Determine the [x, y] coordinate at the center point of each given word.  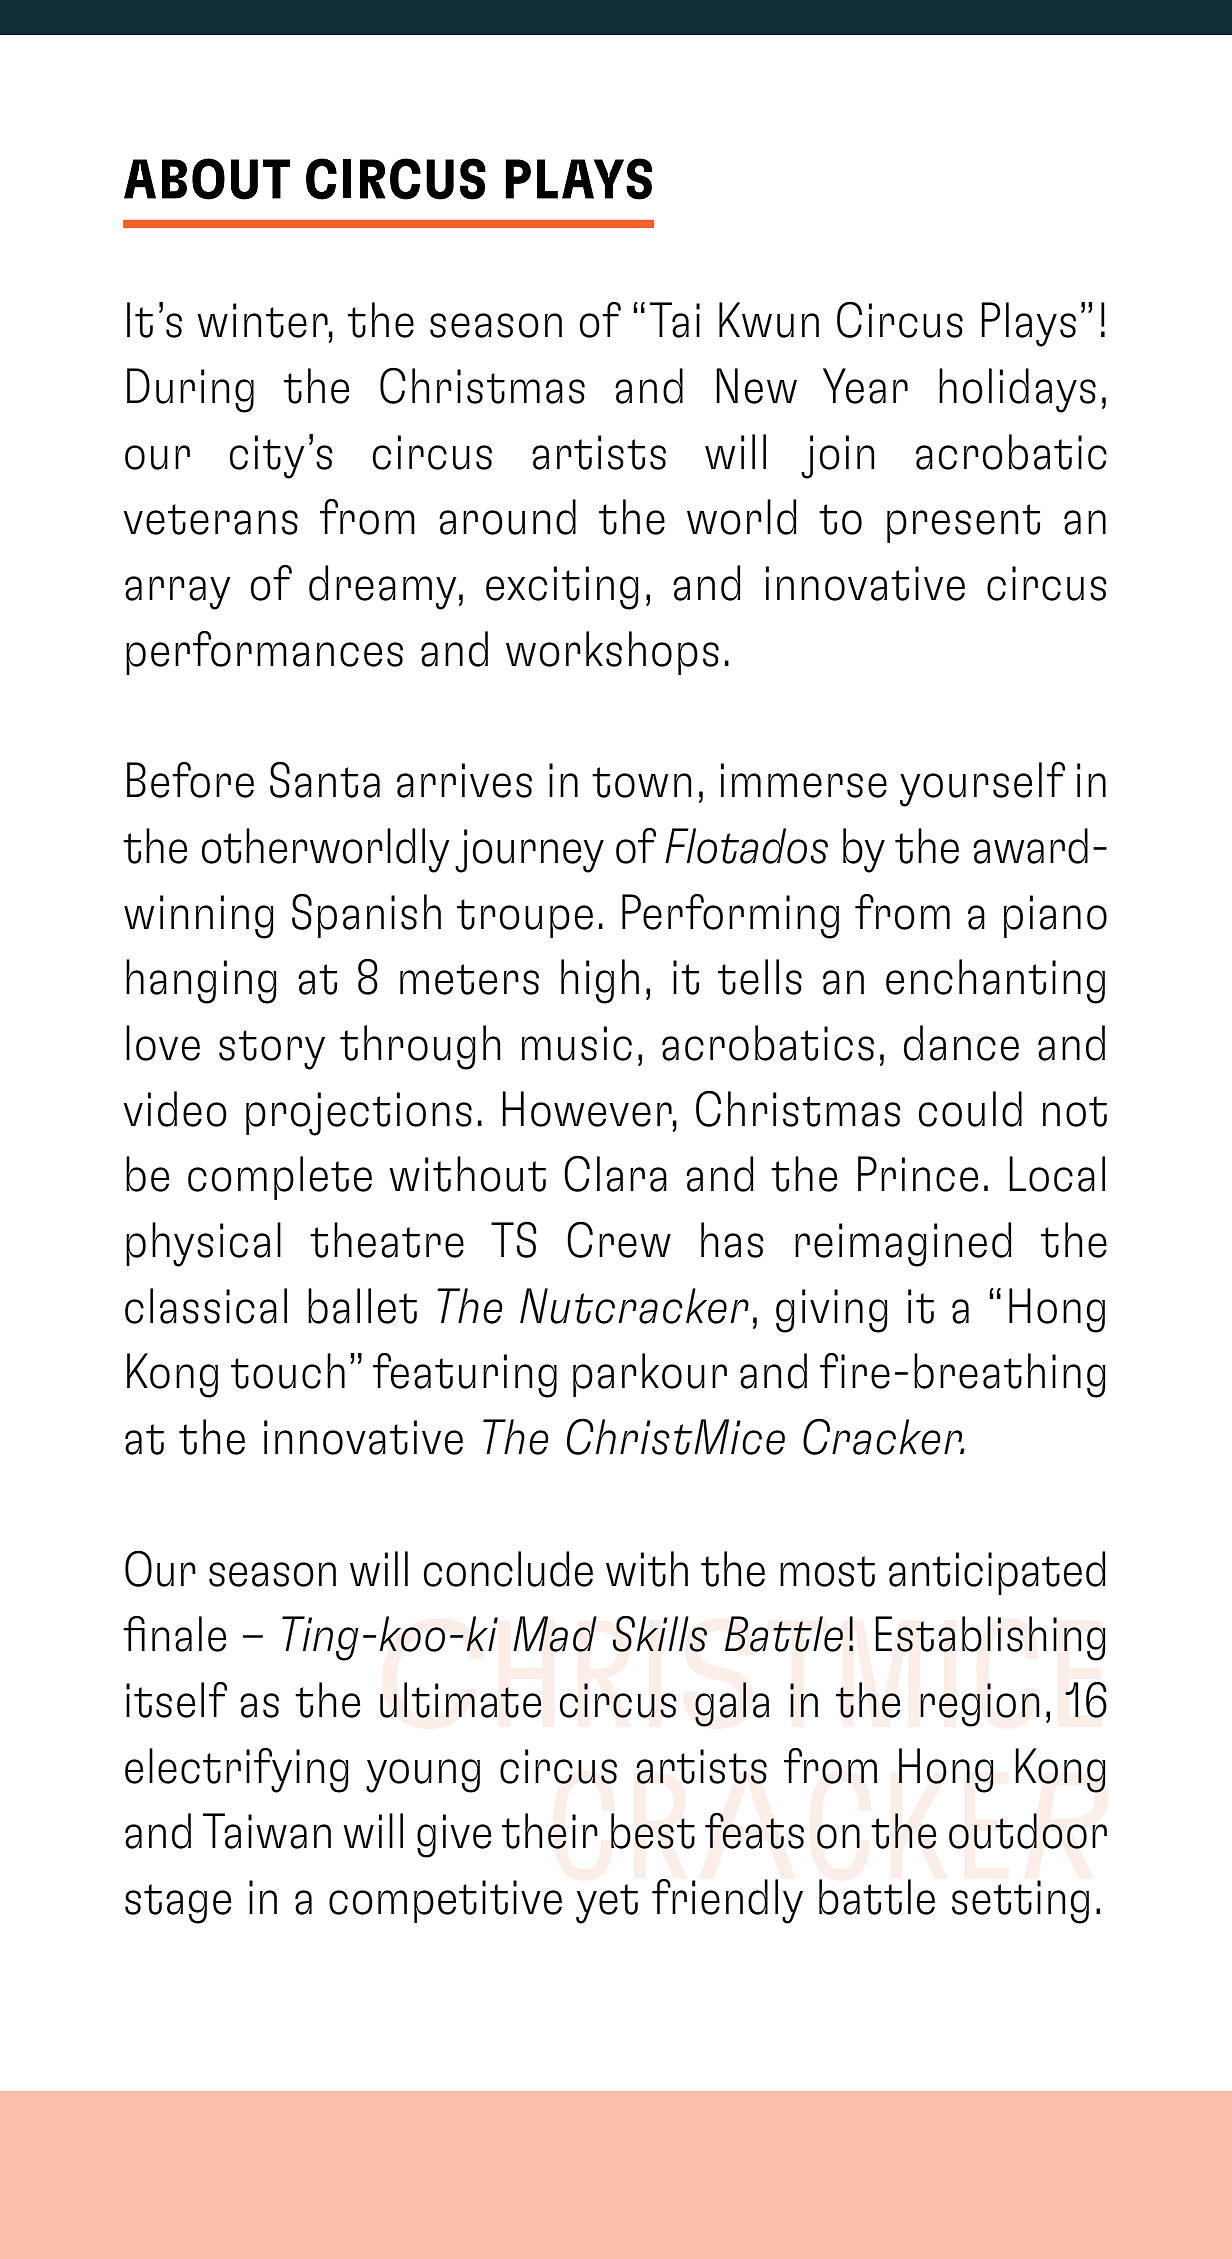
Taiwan [267, 1831]
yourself [982, 784]
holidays [1017, 390]
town [642, 782]
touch [288, 1371]
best [653, 1831]
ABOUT [207, 179]
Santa [325, 779]
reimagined [903, 1244]
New [756, 386]
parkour [650, 1375]
